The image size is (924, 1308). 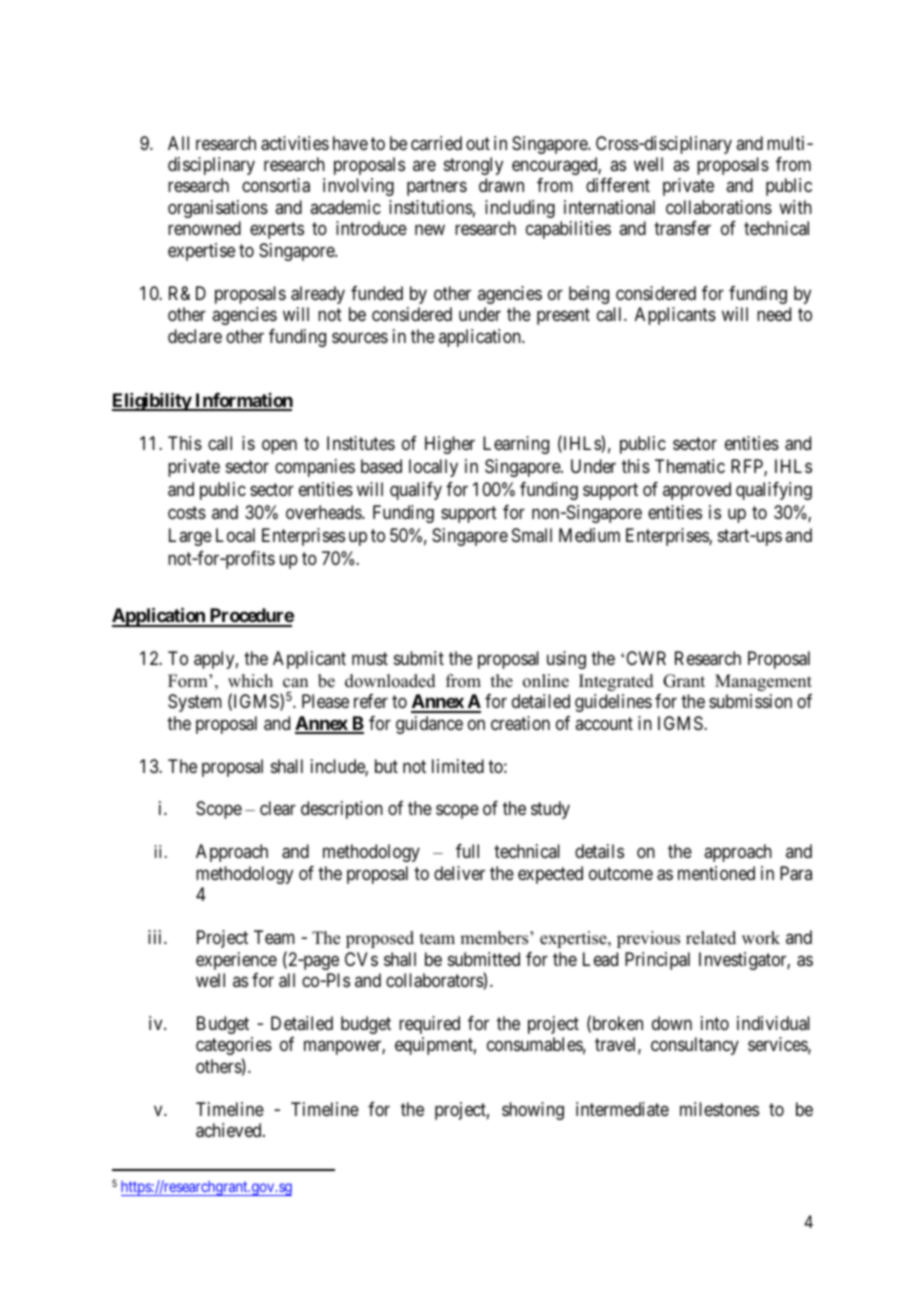 What do you see at coordinates (218, 209) in the screenshot?
I see `organisations` at bounding box center [218, 209].
